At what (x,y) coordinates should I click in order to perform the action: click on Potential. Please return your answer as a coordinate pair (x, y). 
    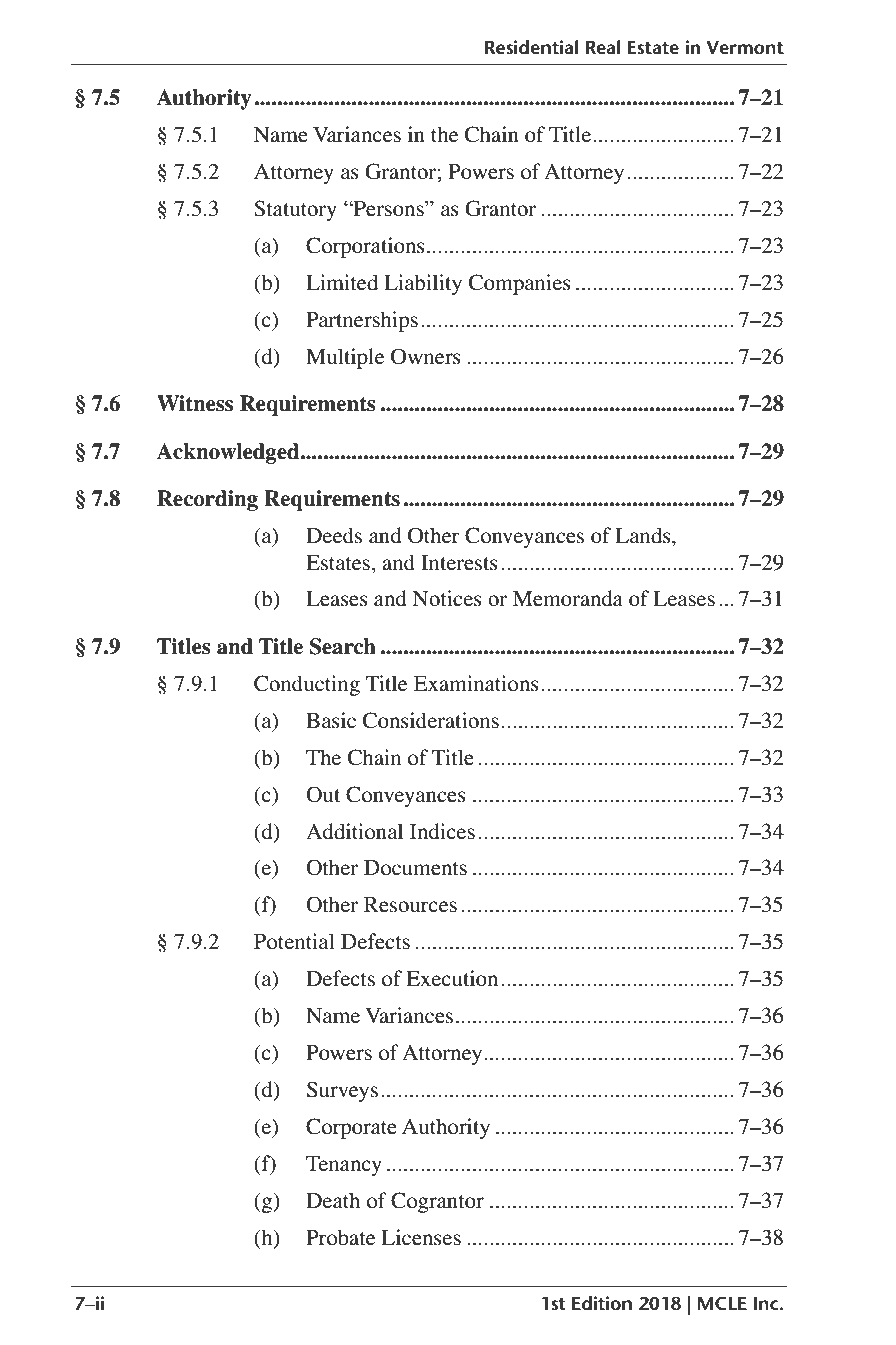
    Looking at the image, I should click on (294, 941).
